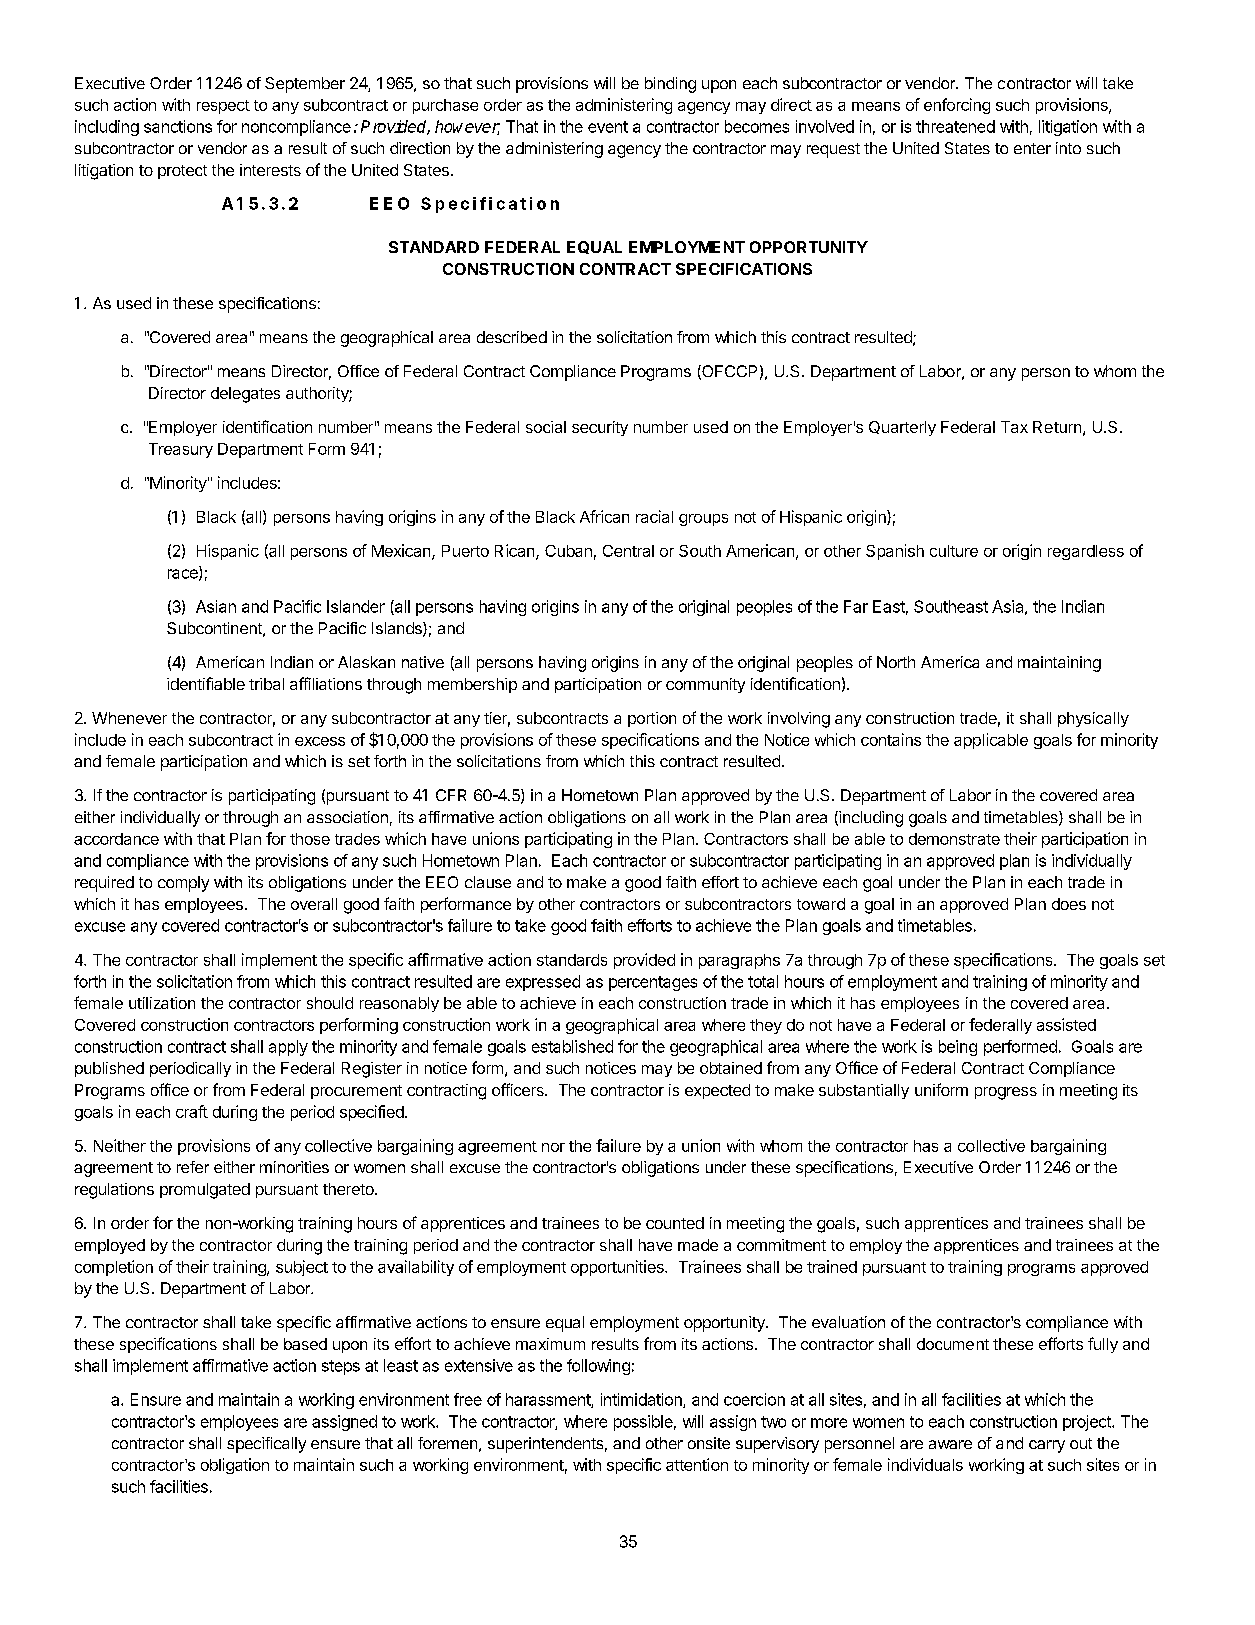 The width and height of the screenshot is (1255, 1625). I want to click on threatened, so click(955, 126).
